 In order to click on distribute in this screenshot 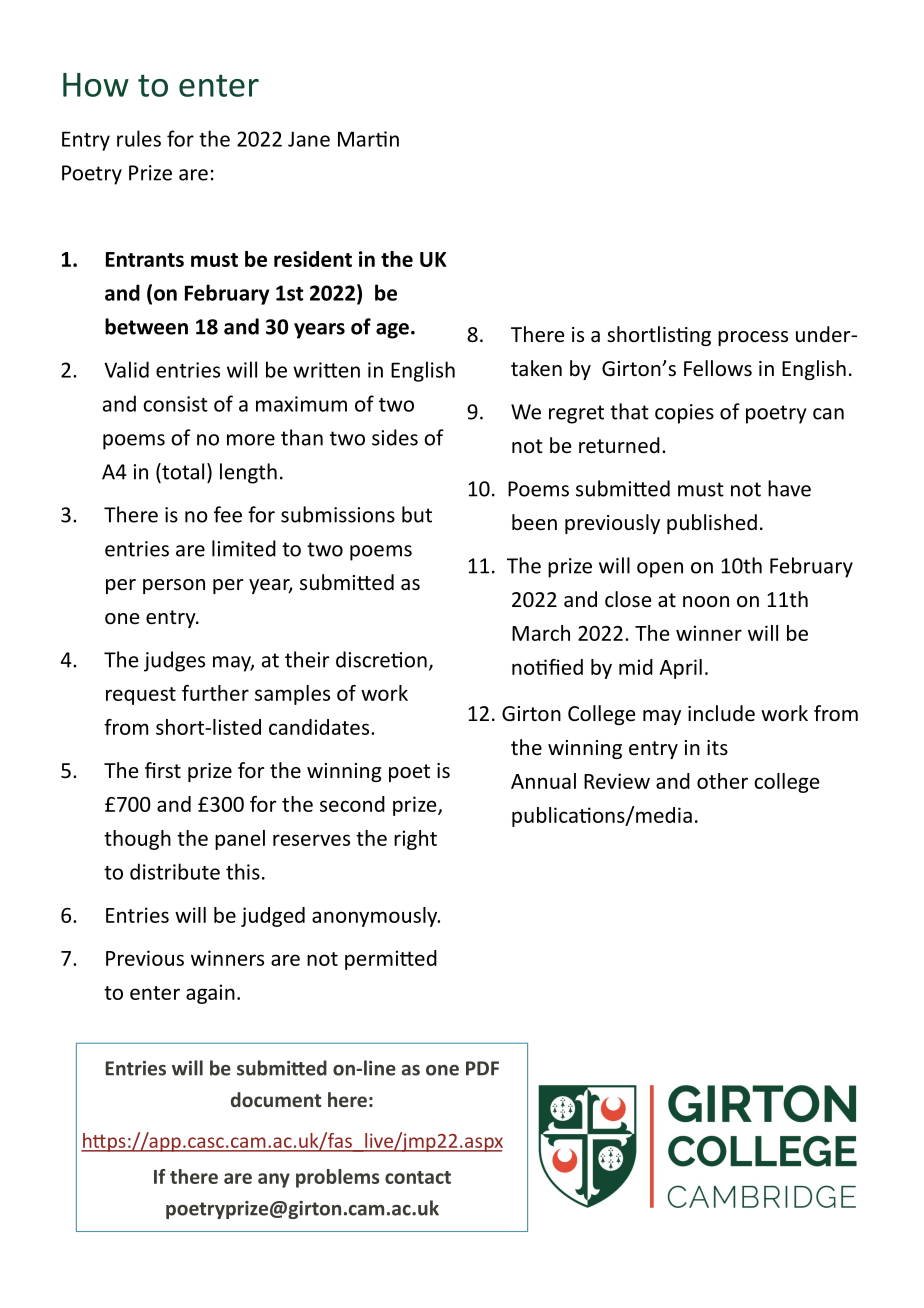, I will do `click(175, 871)`.
